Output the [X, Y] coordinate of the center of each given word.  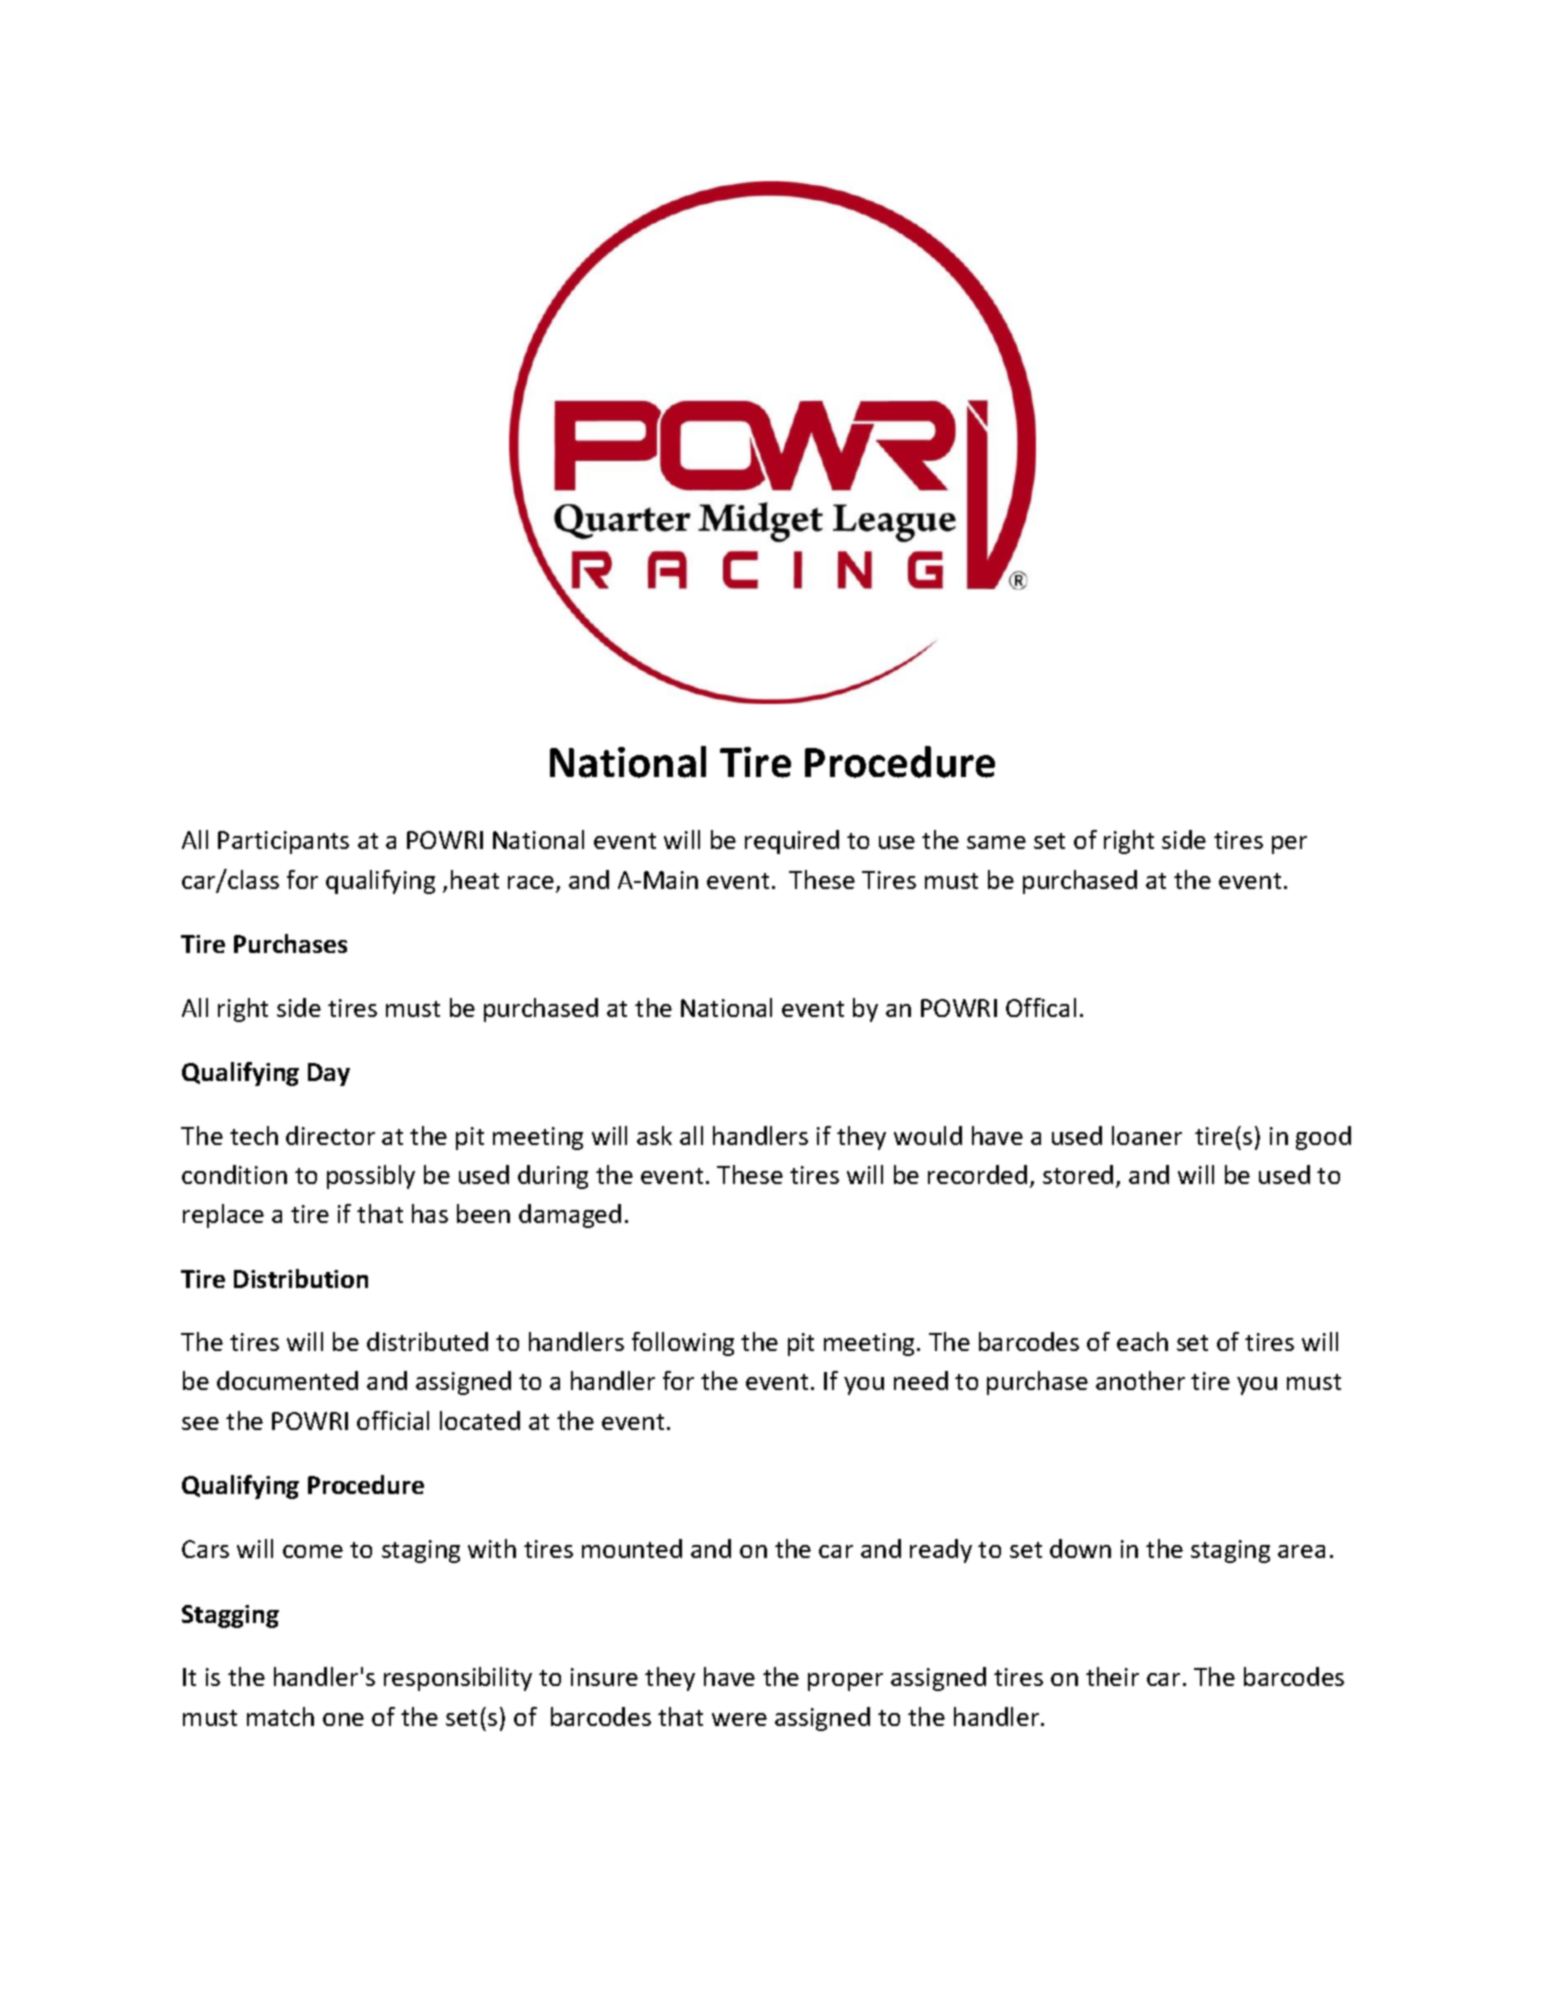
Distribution [301, 1278]
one [343, 1719]
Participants [283, 842]
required [792, 842]
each [1142, 1341]
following [683, 1344]
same [996, 842]
